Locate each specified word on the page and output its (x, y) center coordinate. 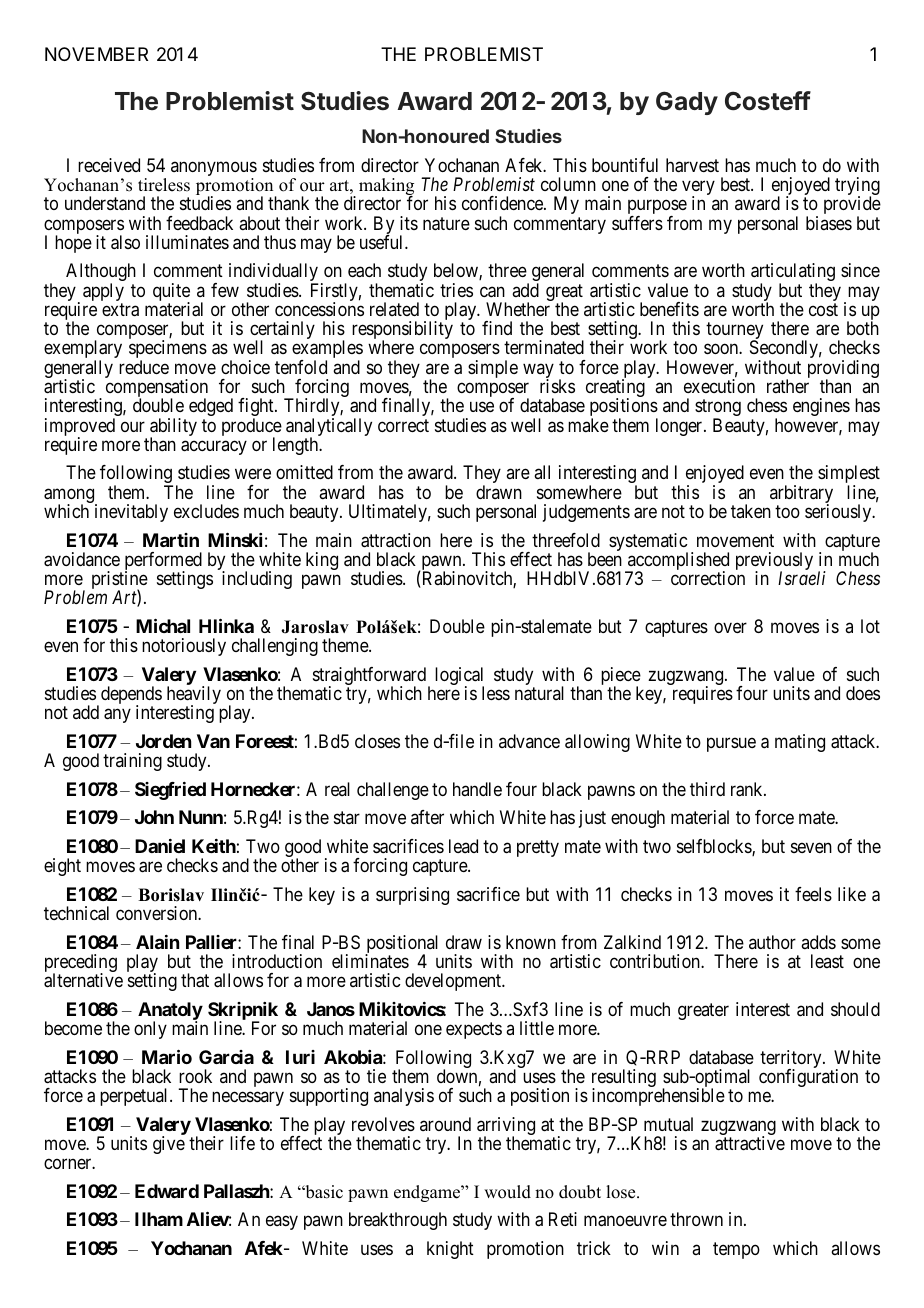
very (698, 189)
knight (450, 1250)
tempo (736, 1250)
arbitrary (801, 495)
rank (748, 789)
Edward (167, 1191)
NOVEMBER (96, 54)
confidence (503, 203)
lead (463, 846)
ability (173, 428)
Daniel (160, 846)
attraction (396, 540)
